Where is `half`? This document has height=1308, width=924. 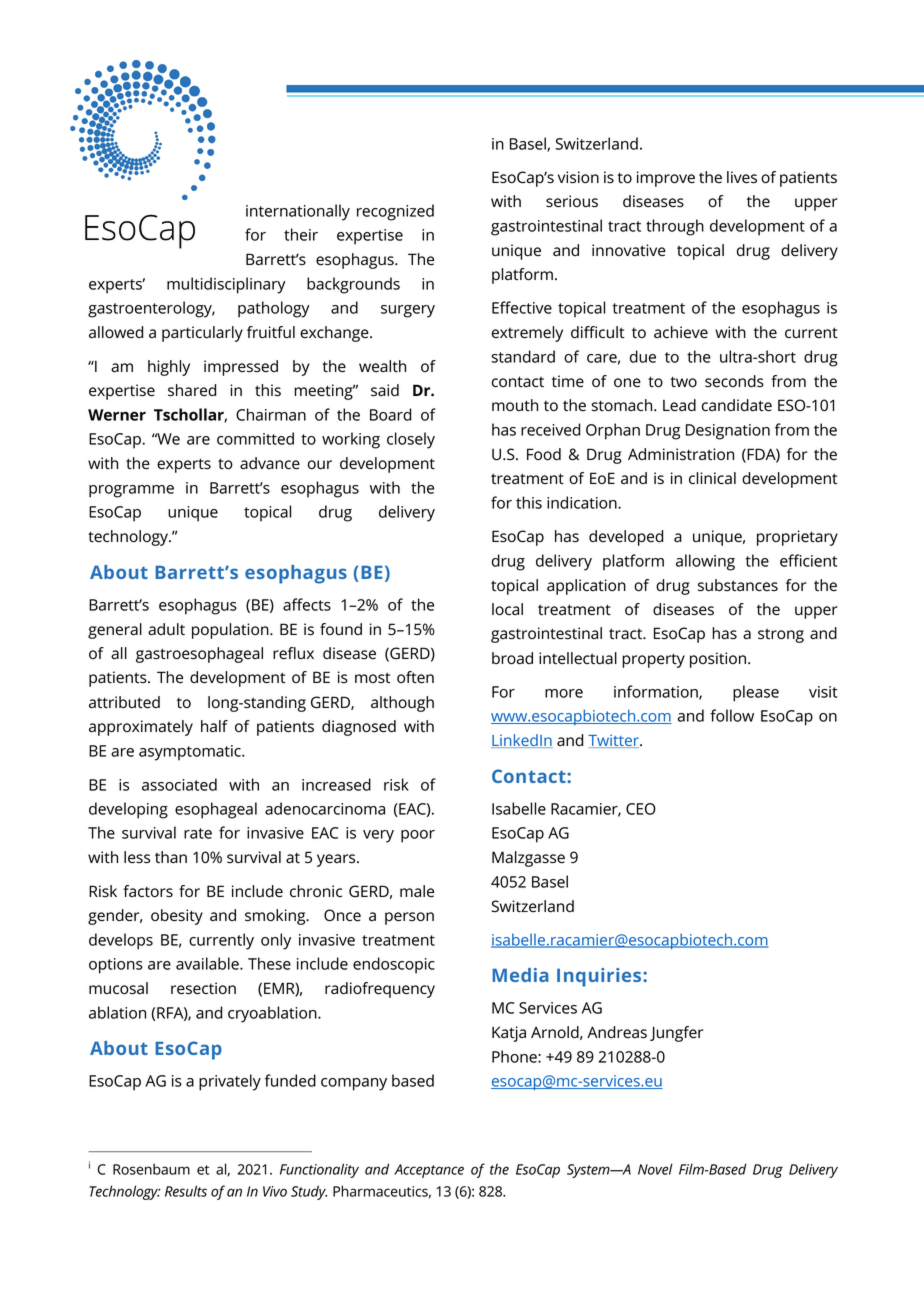 half is located at coordinates (214, 726).
